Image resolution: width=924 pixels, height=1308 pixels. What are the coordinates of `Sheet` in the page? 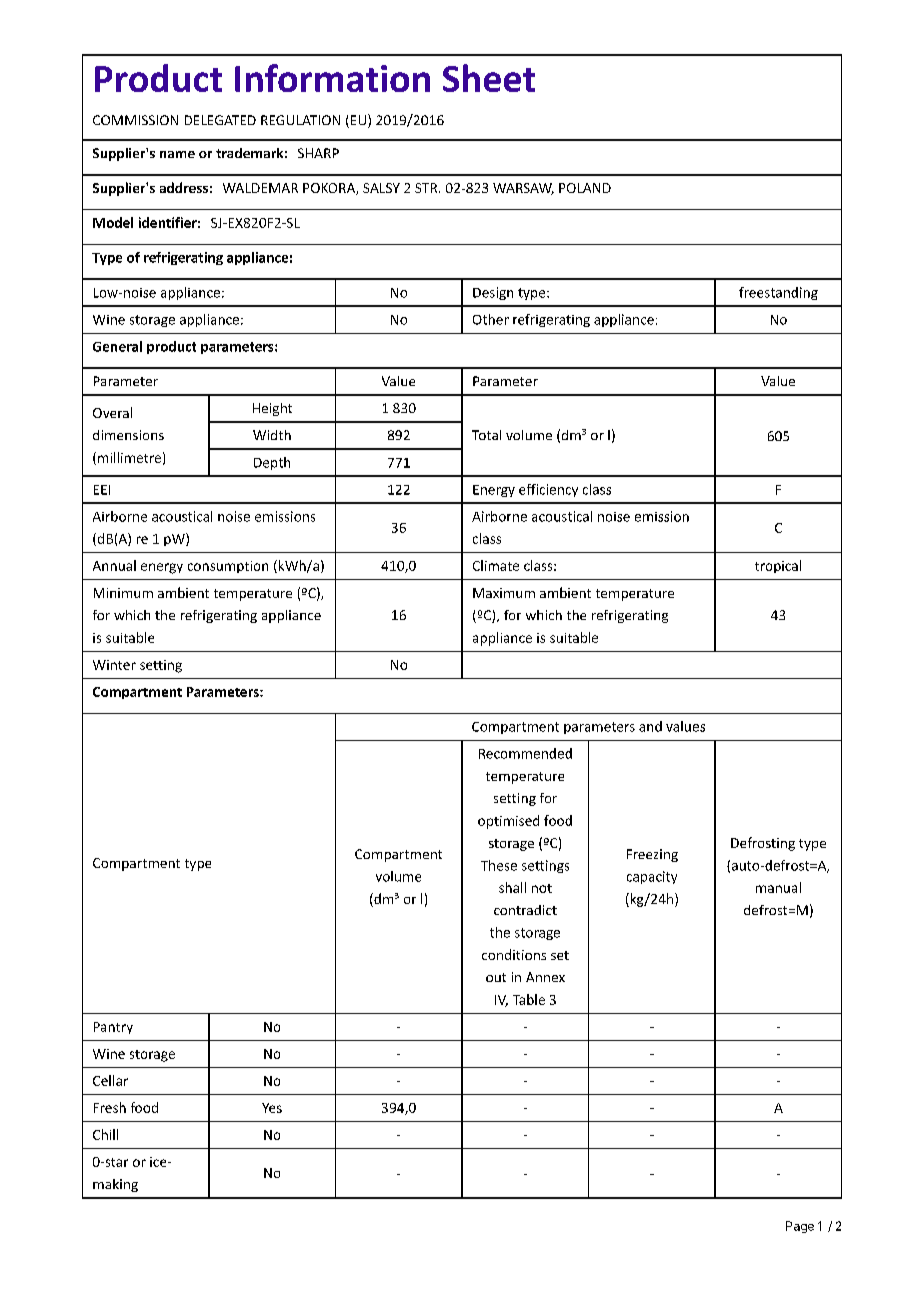 It's located at (489, 78).
